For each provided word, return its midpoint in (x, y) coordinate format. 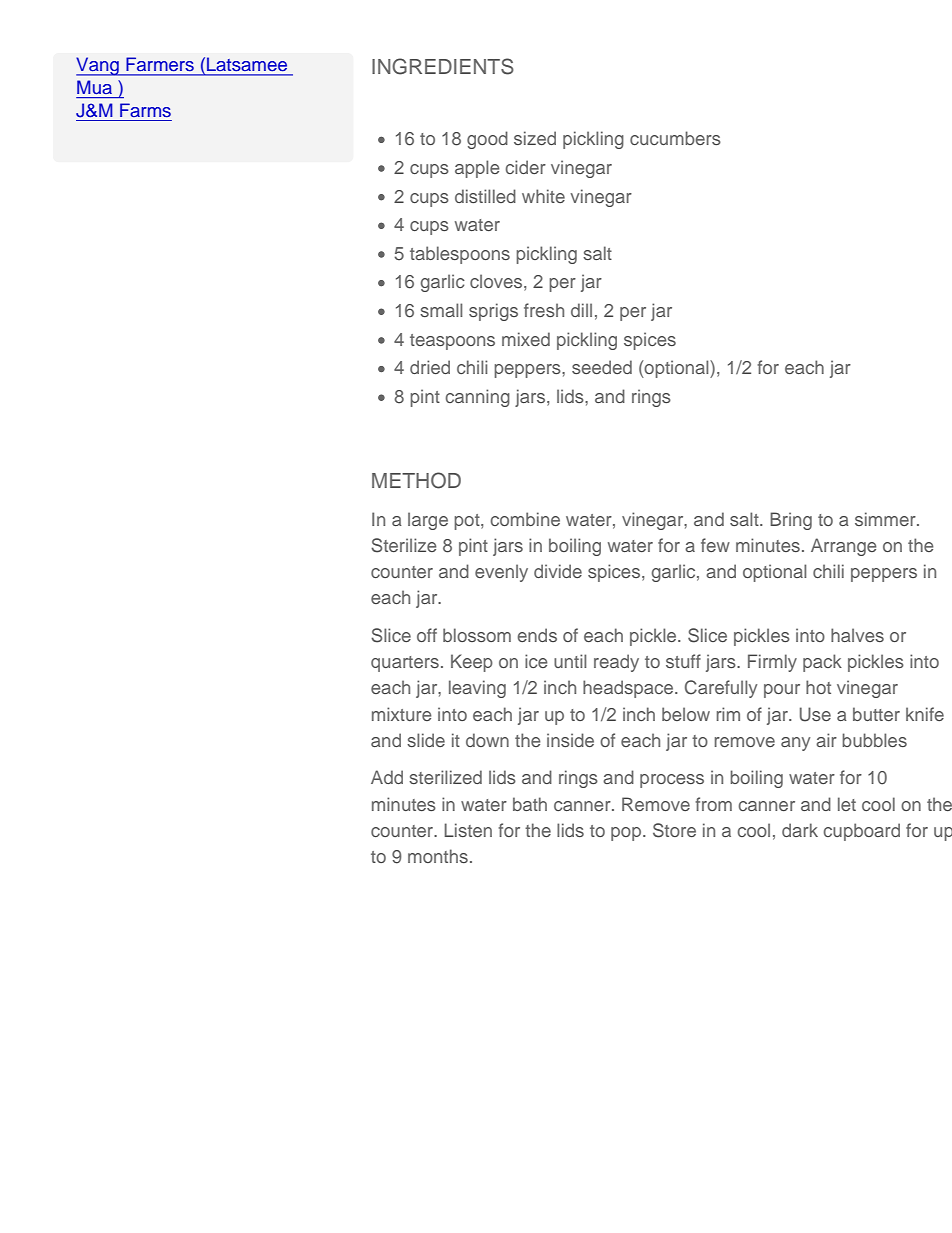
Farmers (160, 64)
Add (387, 777)
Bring (791, 521)
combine (525, 519)
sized (535, 138)
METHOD (416, 480)
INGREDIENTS (443, 66)
